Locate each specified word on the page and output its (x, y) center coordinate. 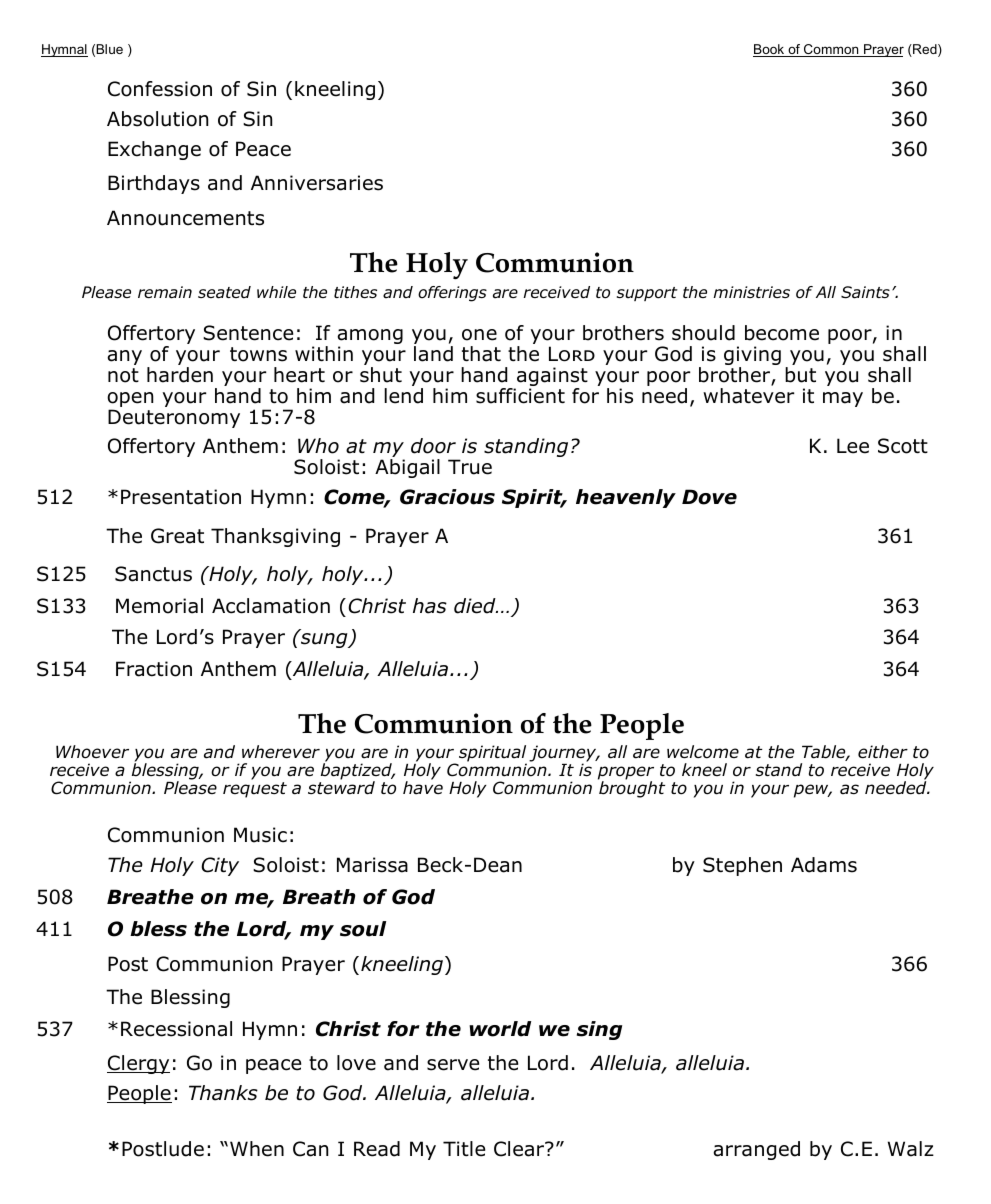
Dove (709, 497)
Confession (160, 89)
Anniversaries (317, 183)
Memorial (159, 606)
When (257, 1149)
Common (831, 50)
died (476, 606)
